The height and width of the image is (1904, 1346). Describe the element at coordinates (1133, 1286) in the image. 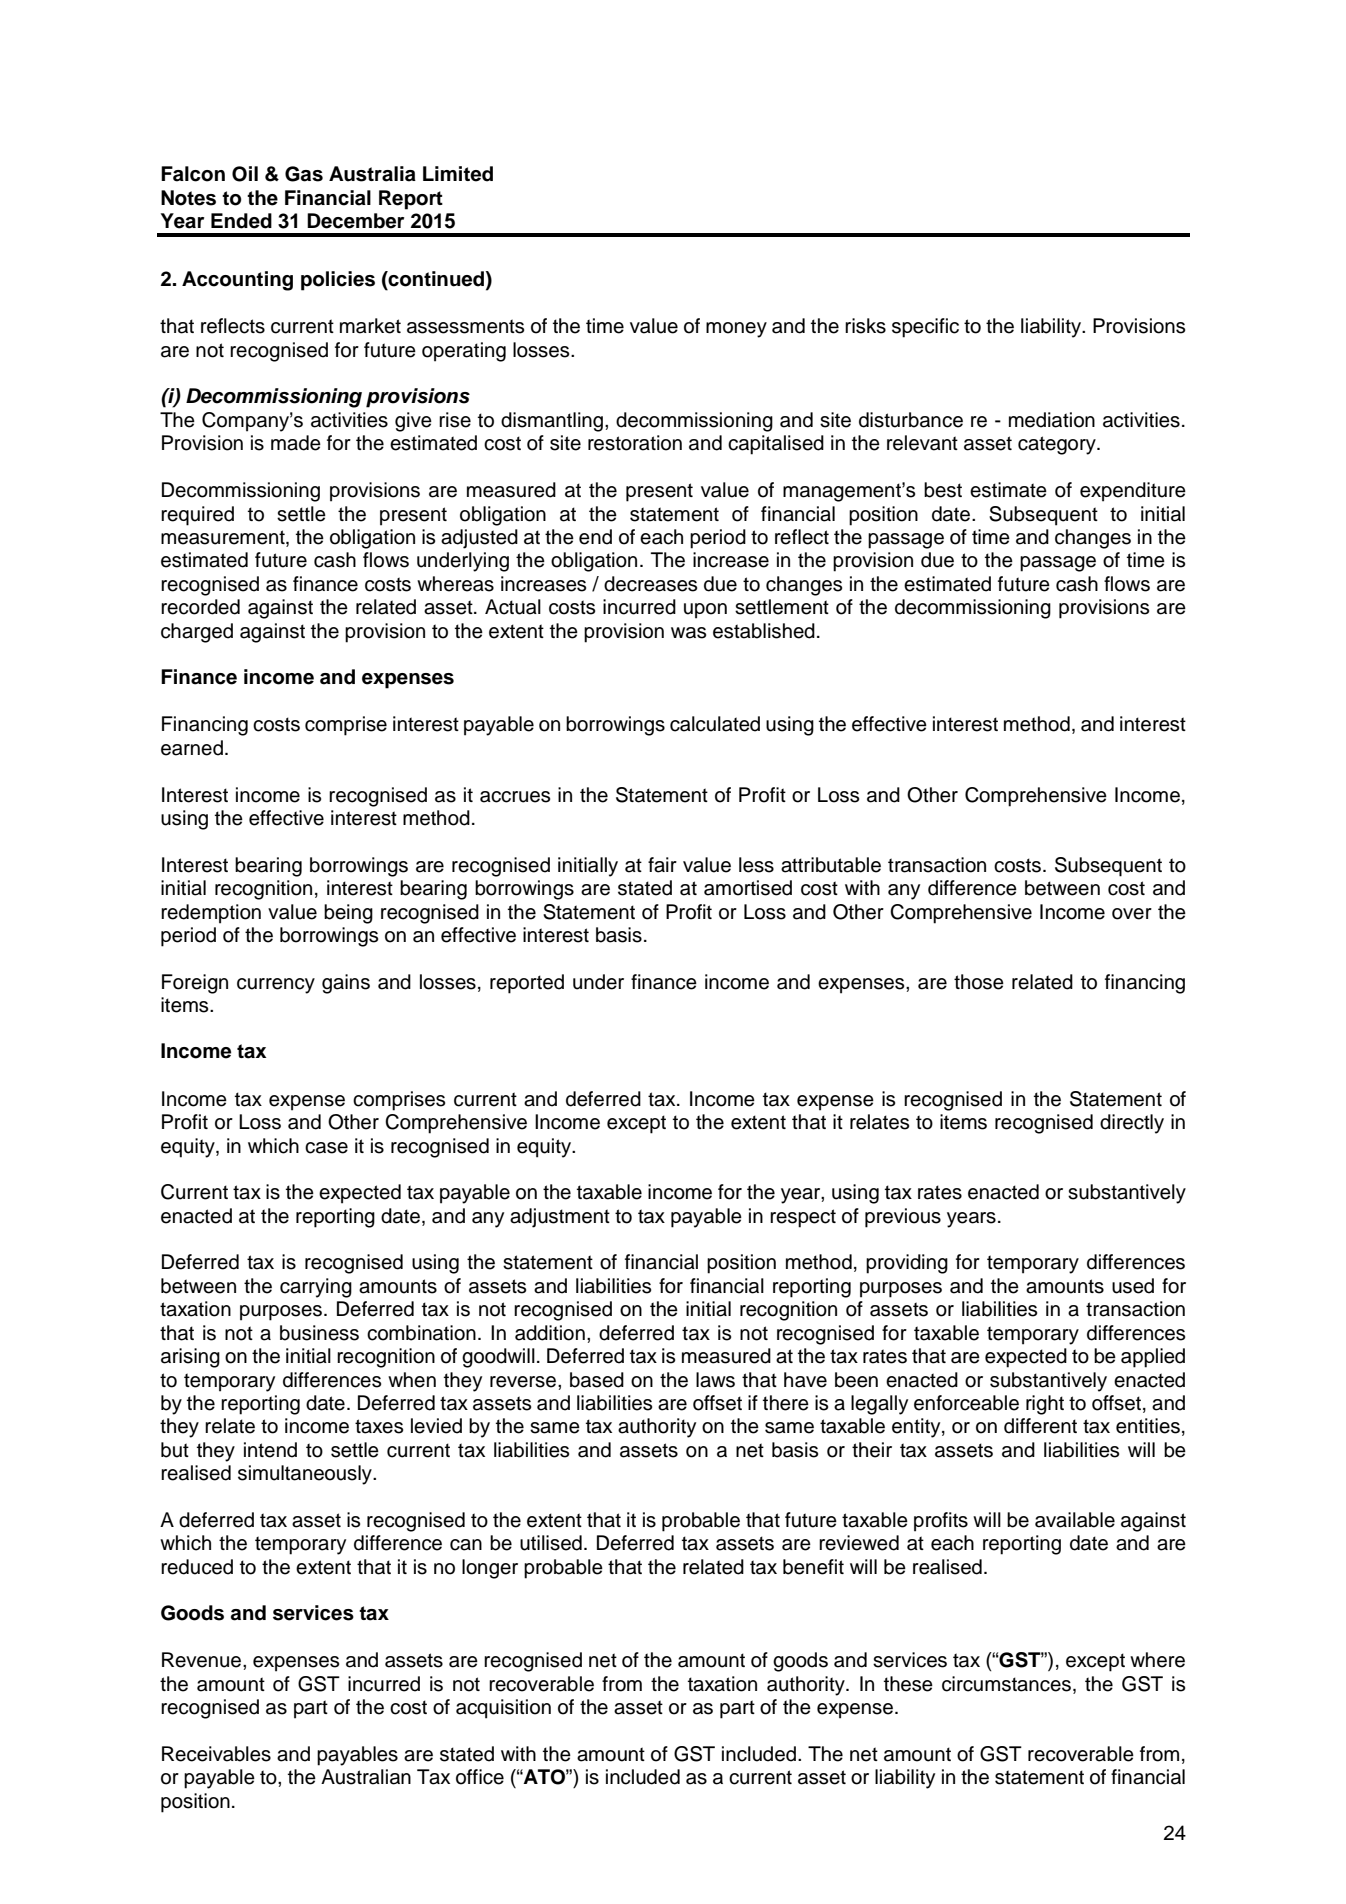

I see `used` at that location.
